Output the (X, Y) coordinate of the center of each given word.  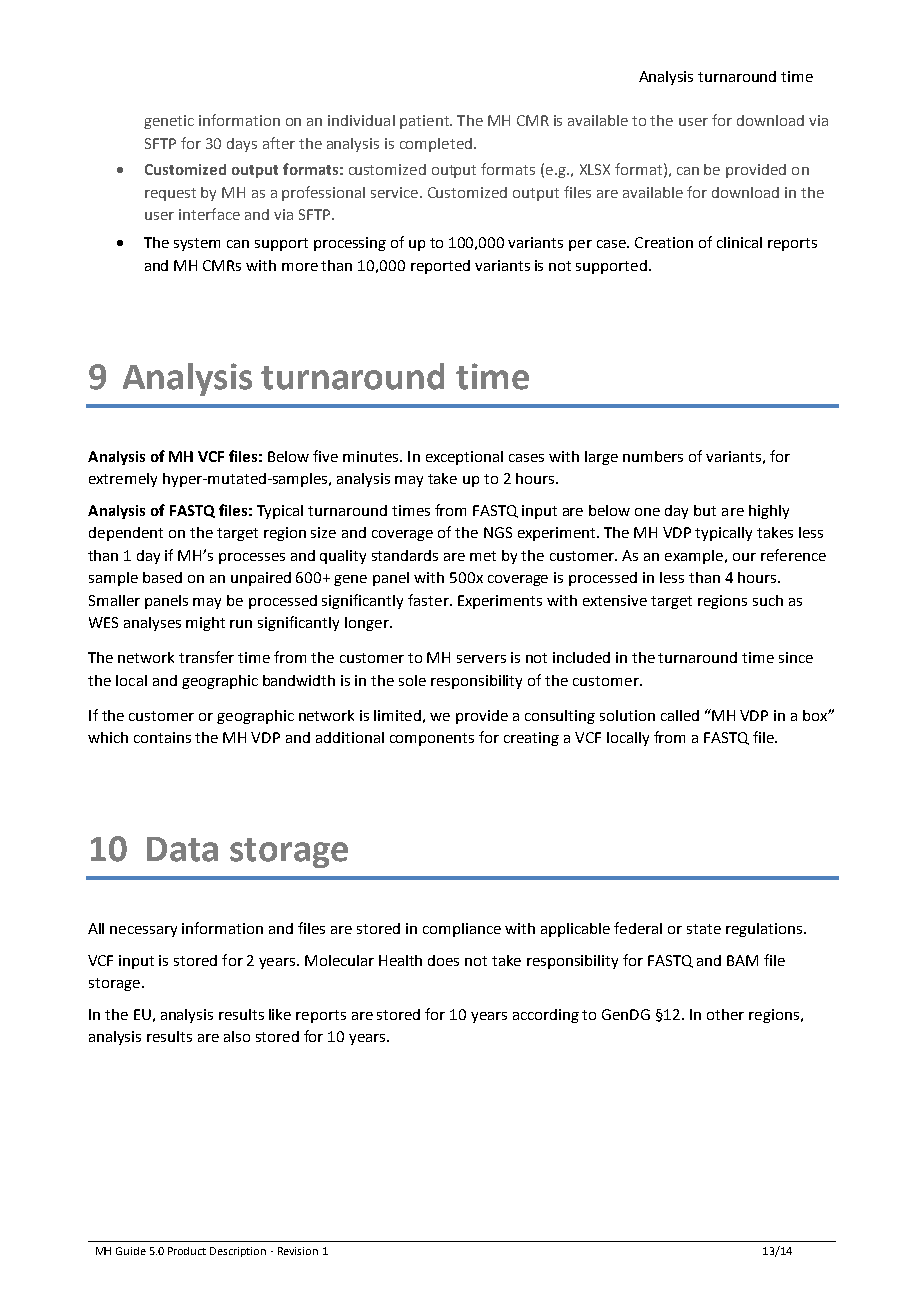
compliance (462, 930)
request (170, 194)
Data (182, 849)
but (705, 510)
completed (436, 145)
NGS (498, 532)
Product (187, 1251)
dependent (126, 534)
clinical (739, 242)
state (704, 929)
